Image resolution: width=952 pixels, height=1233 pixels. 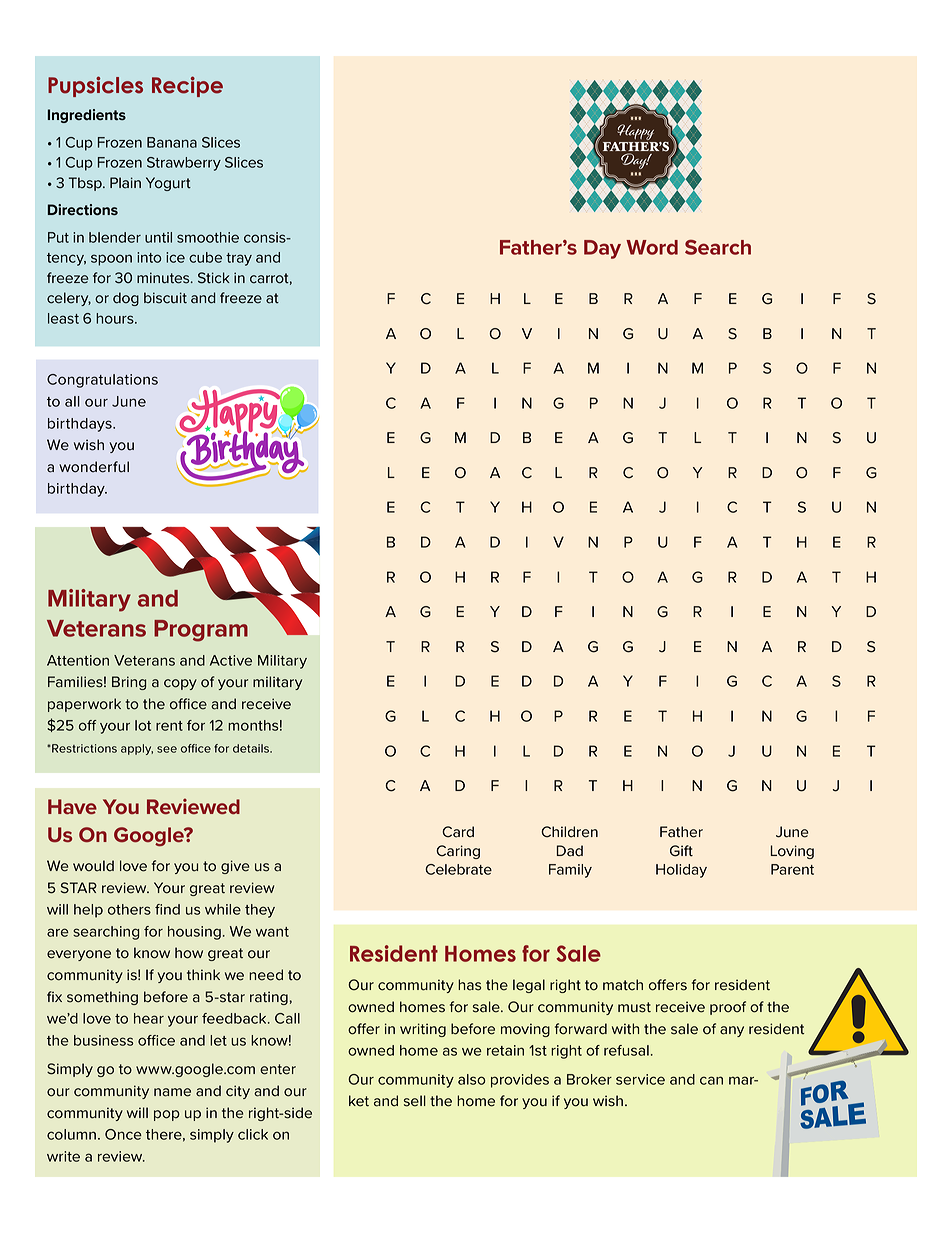 I want to click on Stick, so click(x=214, y=278).
